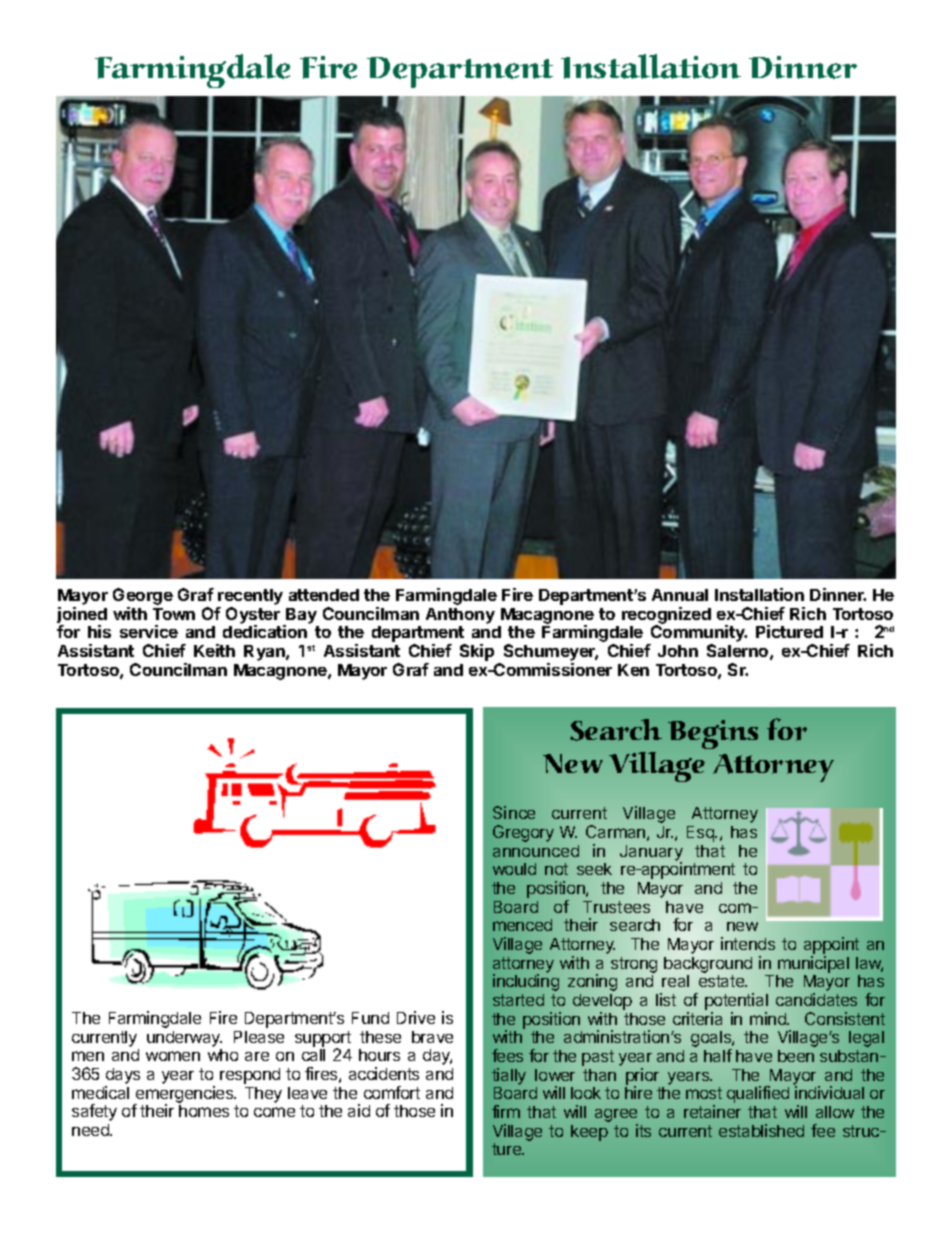 The image size is (952, 1233). I want to click on Esq, so click(701, 834).
